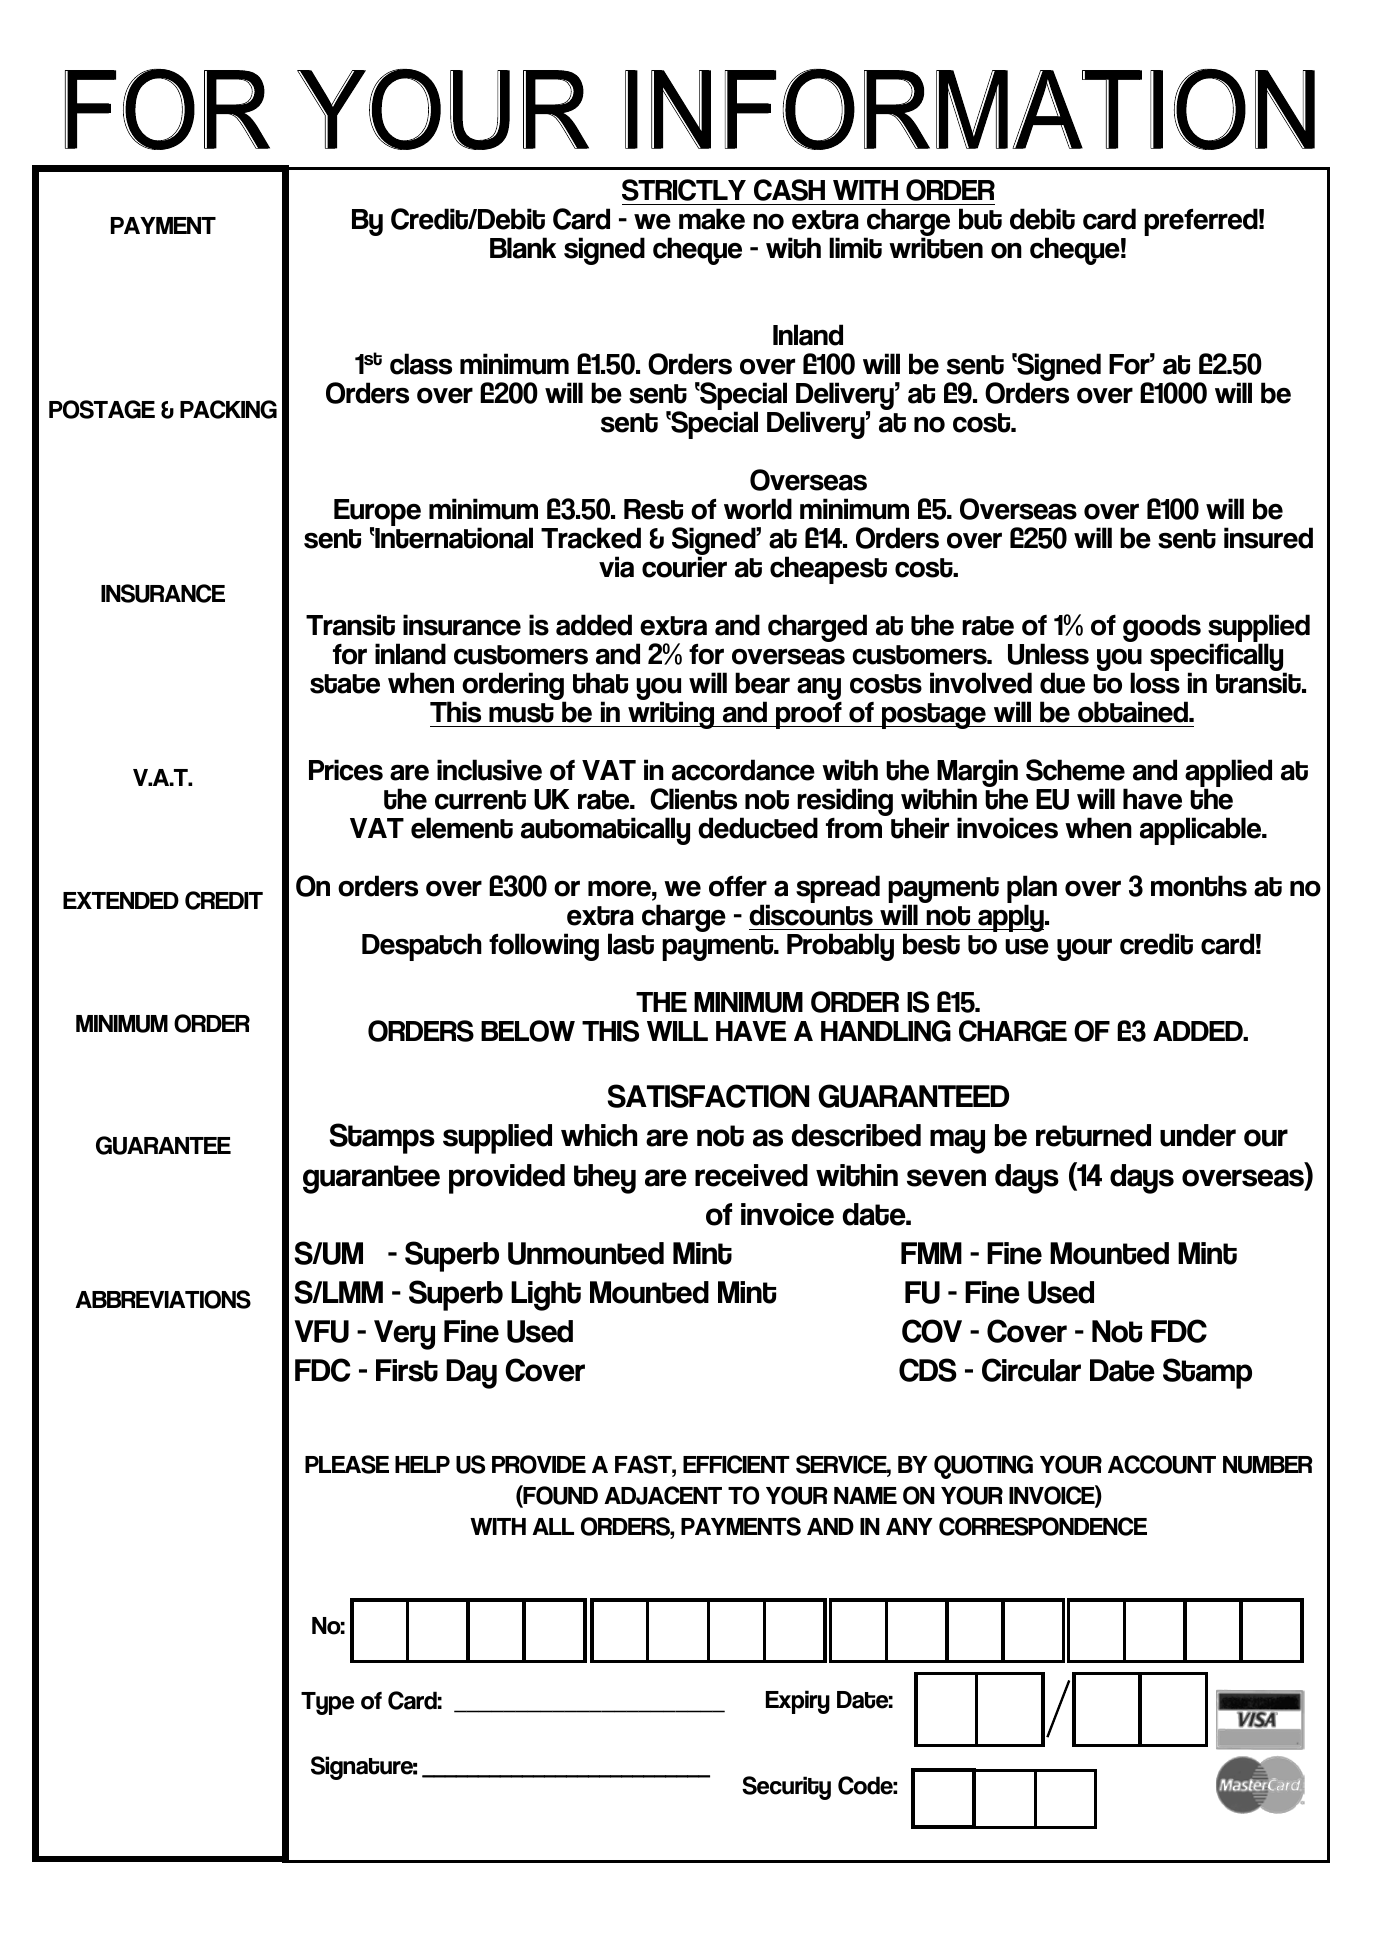  Describe the element at coordinates (1011, 918) in the document. I see `apply` at that location.
